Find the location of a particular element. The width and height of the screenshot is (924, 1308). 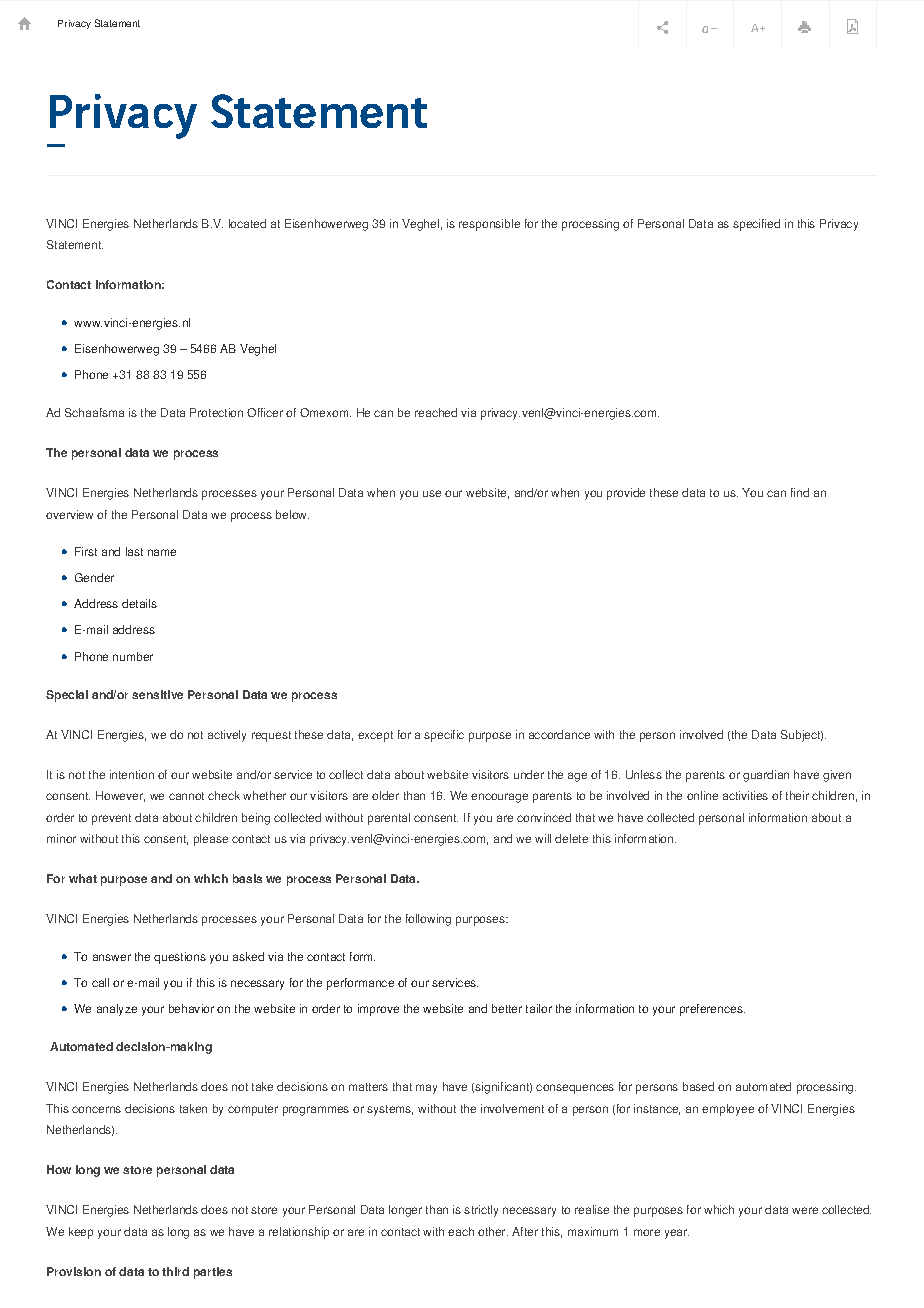

third is located at coordinates (175, 1271).
